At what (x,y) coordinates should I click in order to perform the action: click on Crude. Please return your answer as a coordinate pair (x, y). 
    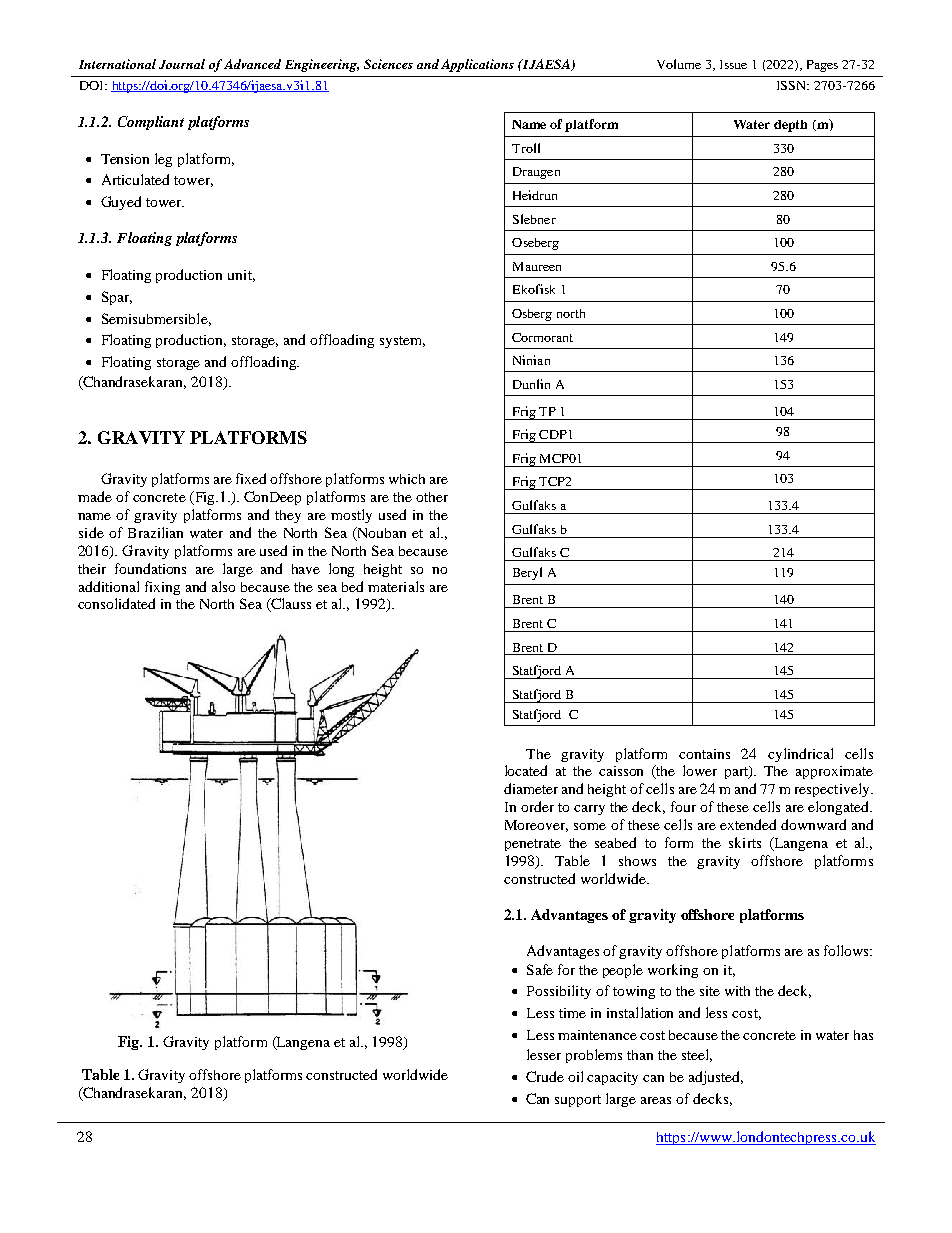
    Looking at the image, I should click on (545, 1076).
